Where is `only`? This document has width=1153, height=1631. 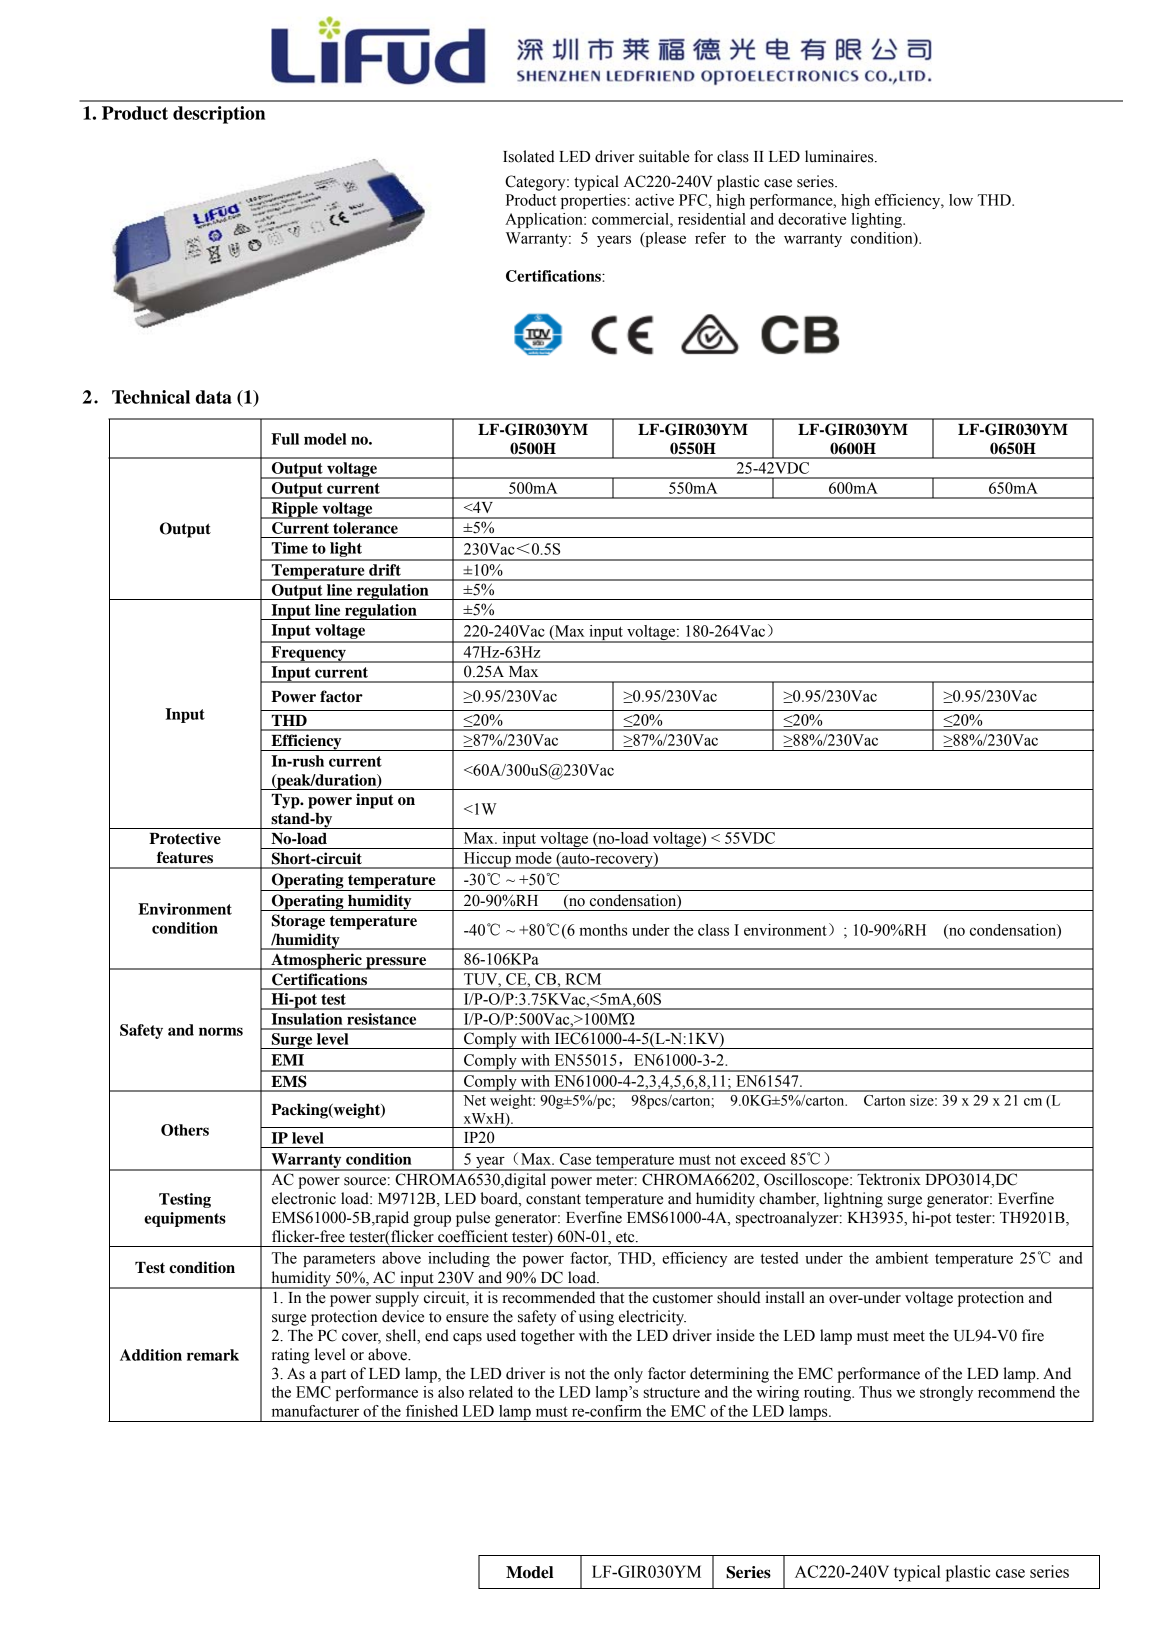
only is located at coordinates (628, 1375).
